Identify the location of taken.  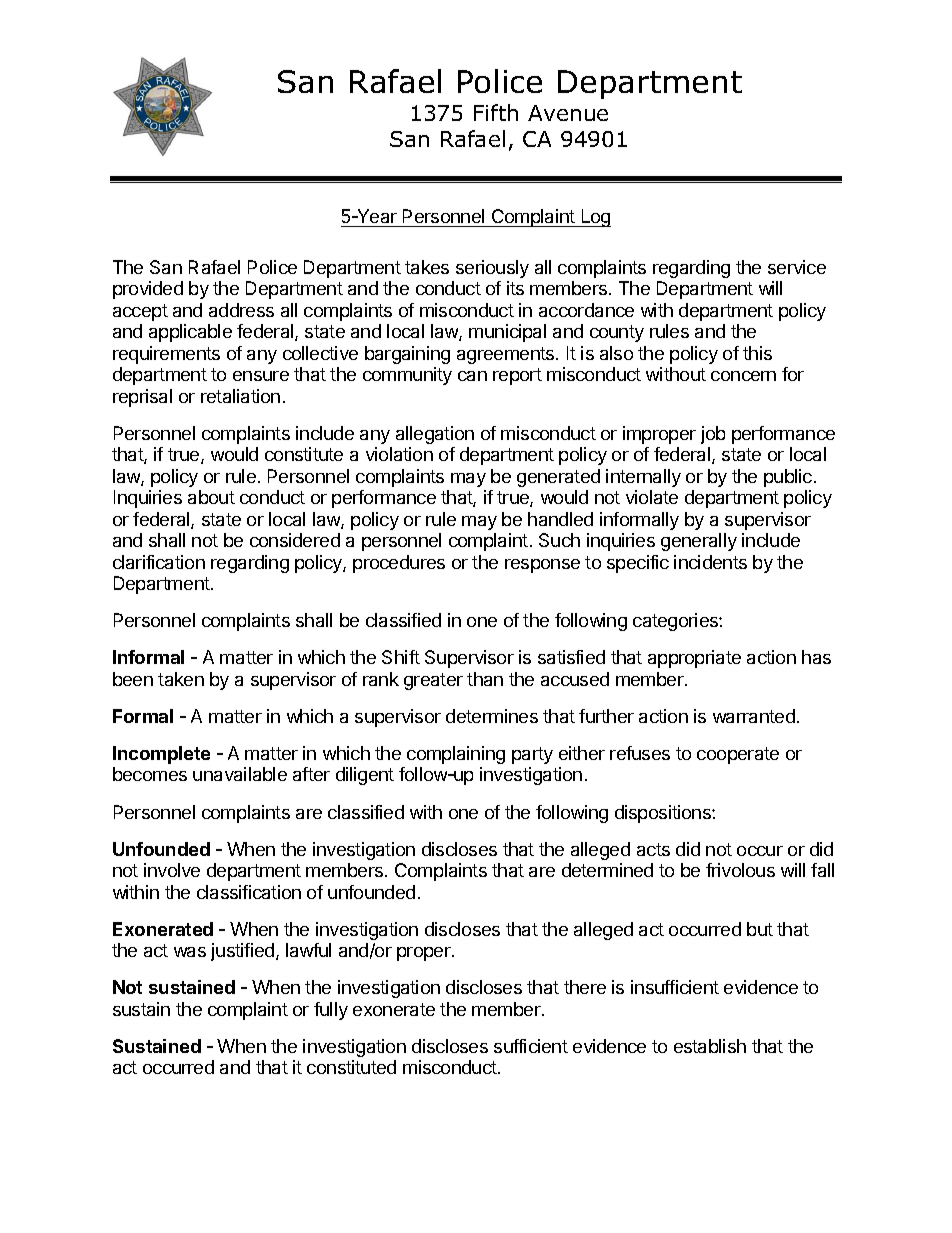
(181, 679).
